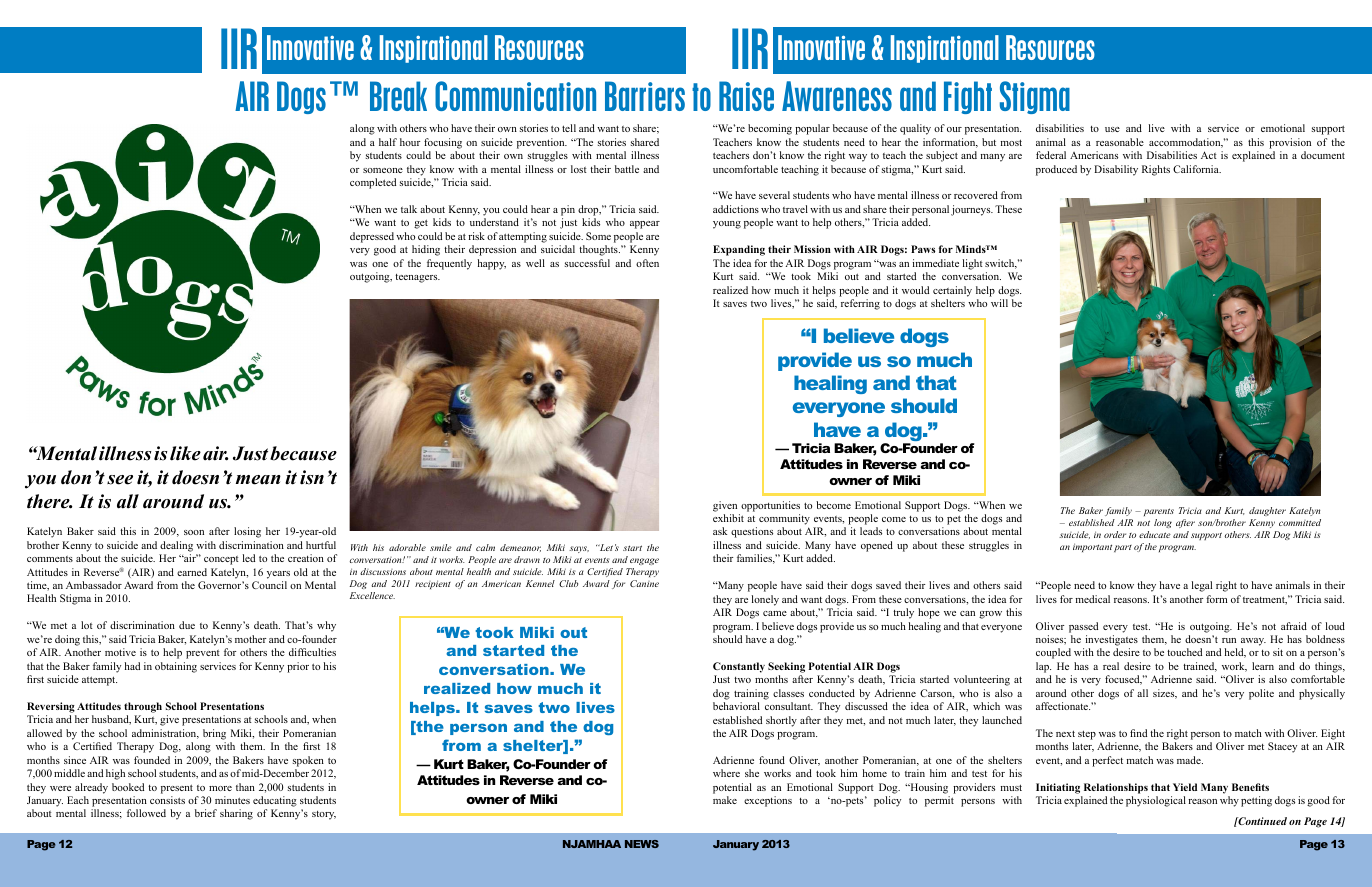  What do you see at coordinates (1209, 155) in the document?
I see `Act` at bounding box center [1209, 155].
